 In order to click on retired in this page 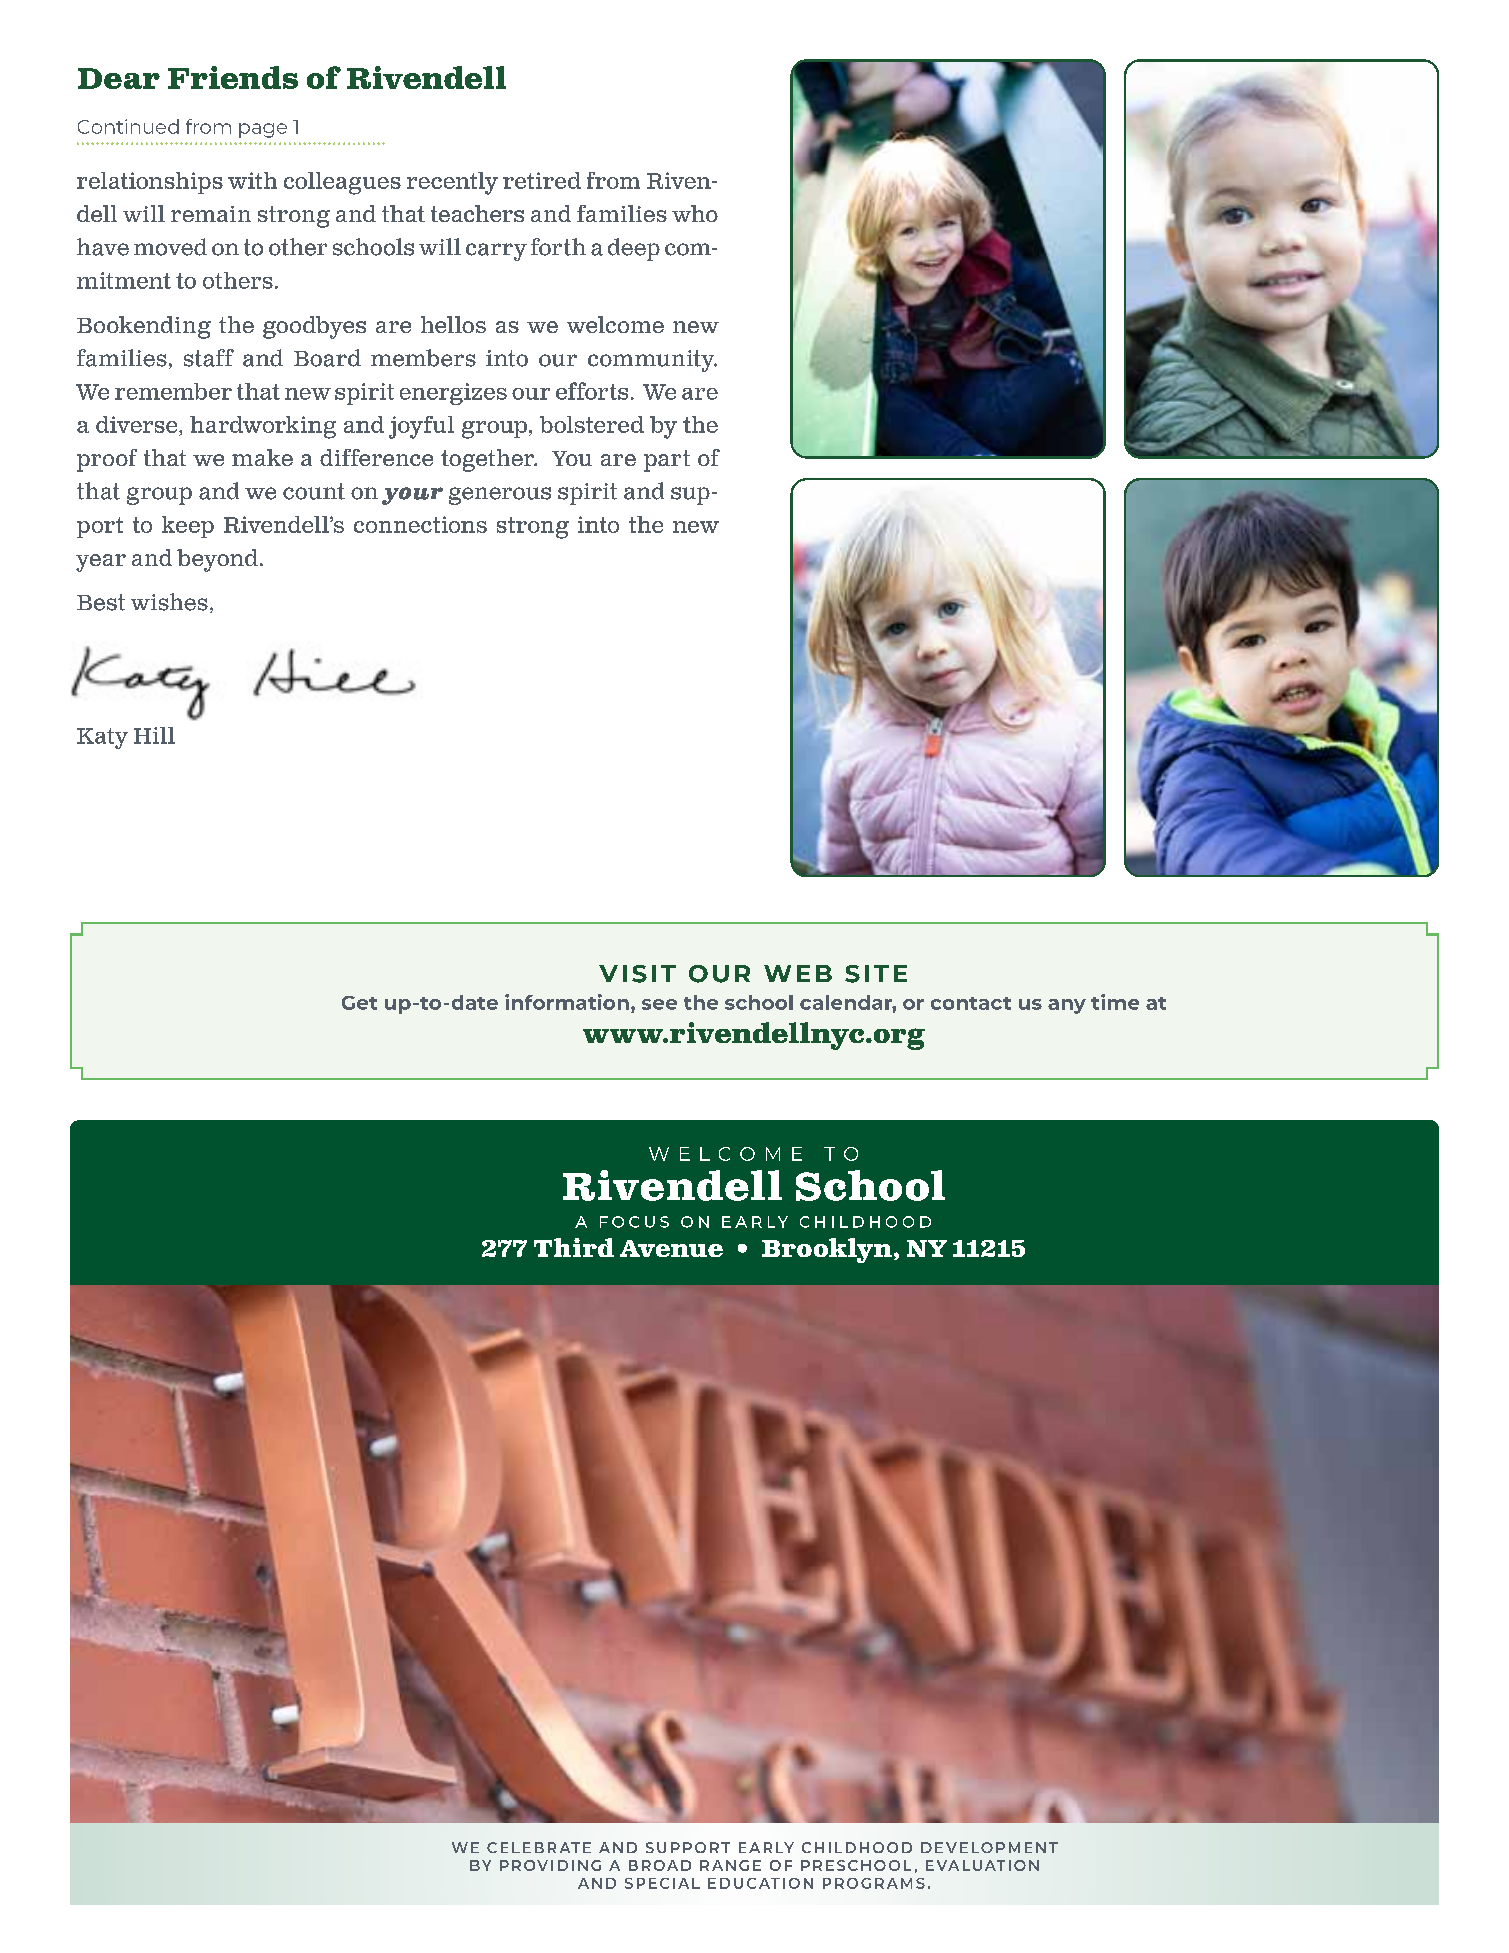, I will do `click(542, 180)`.
